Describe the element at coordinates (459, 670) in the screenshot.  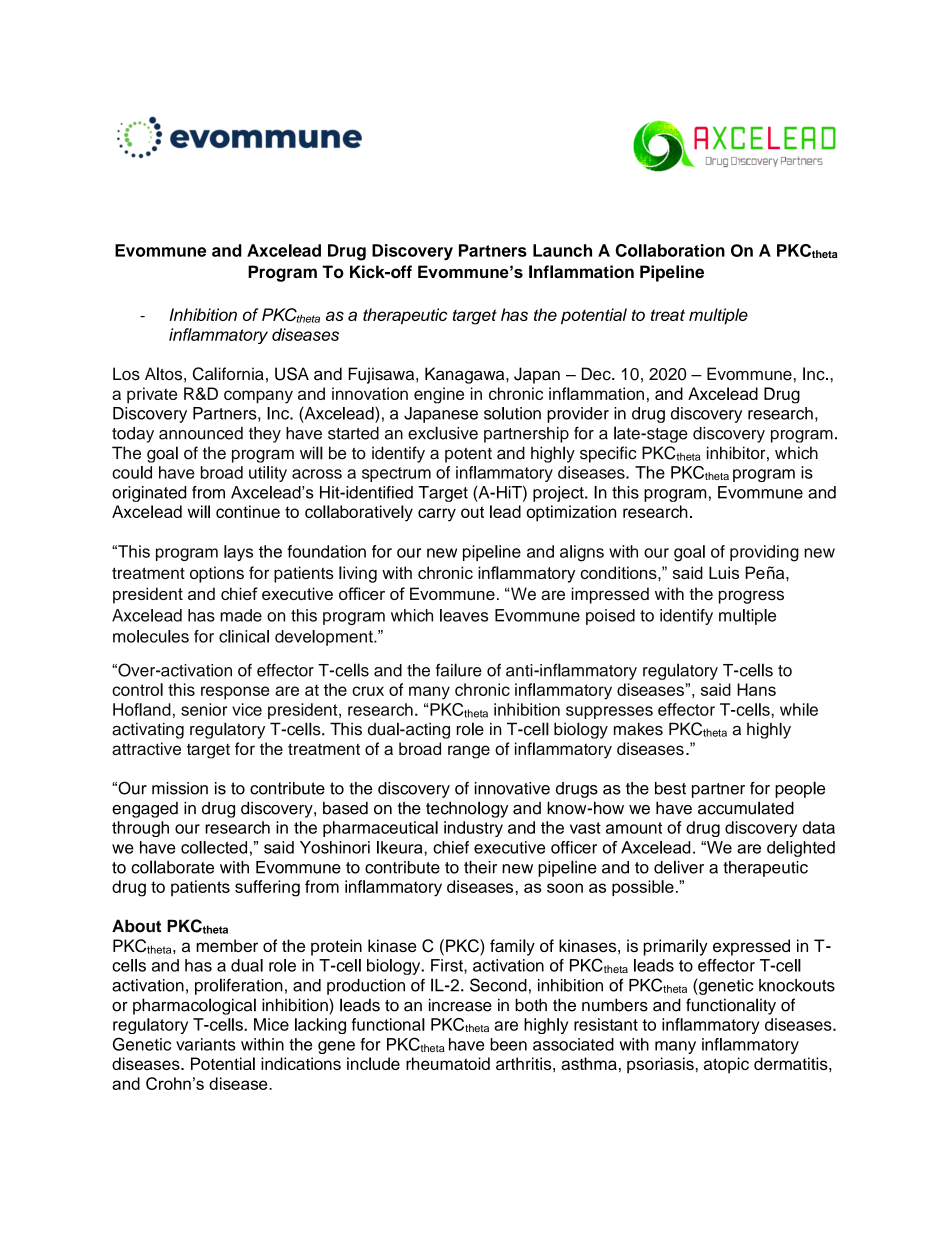
I see `failure` at that location.
